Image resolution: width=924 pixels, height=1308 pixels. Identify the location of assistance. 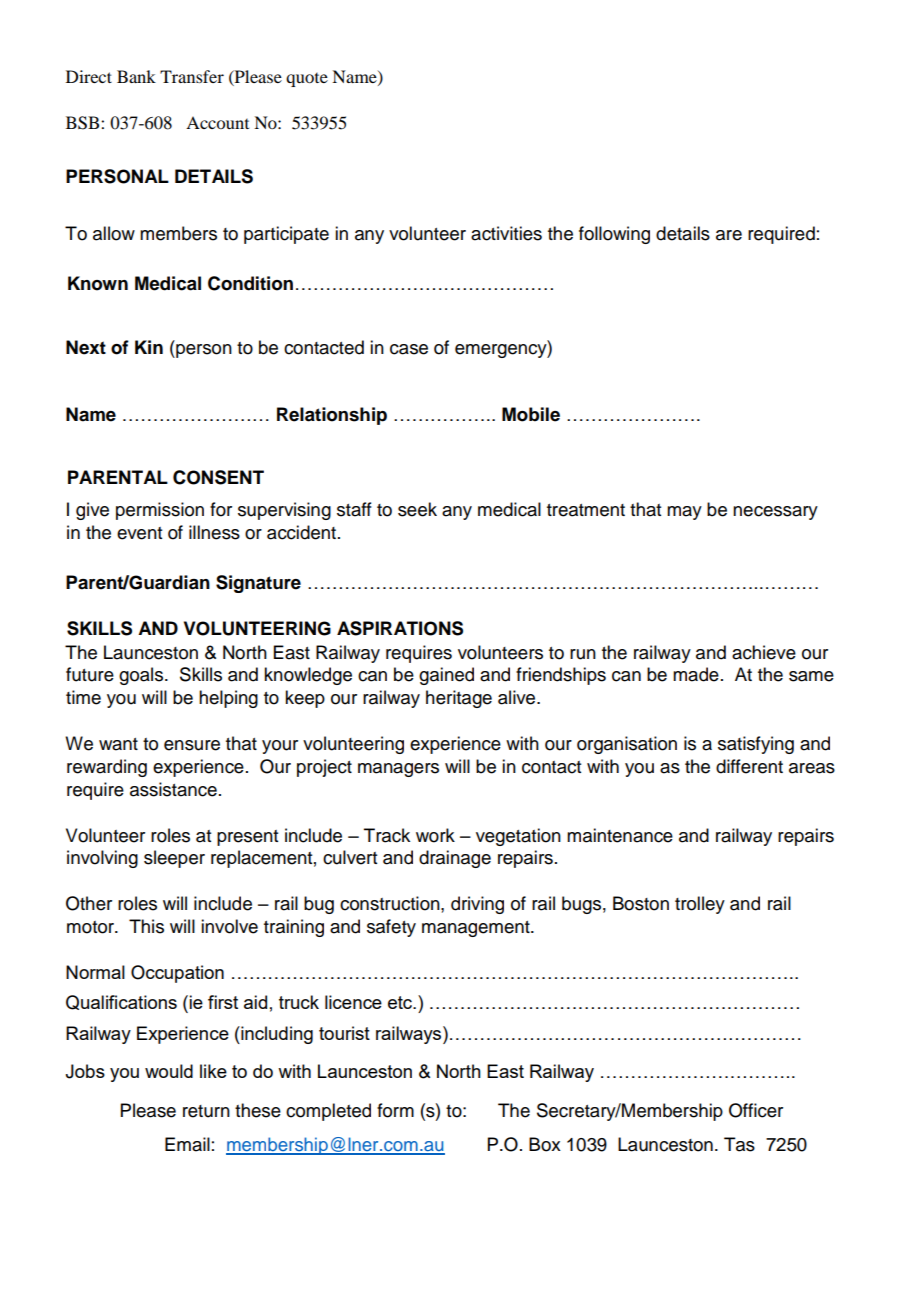
(173, 789).
